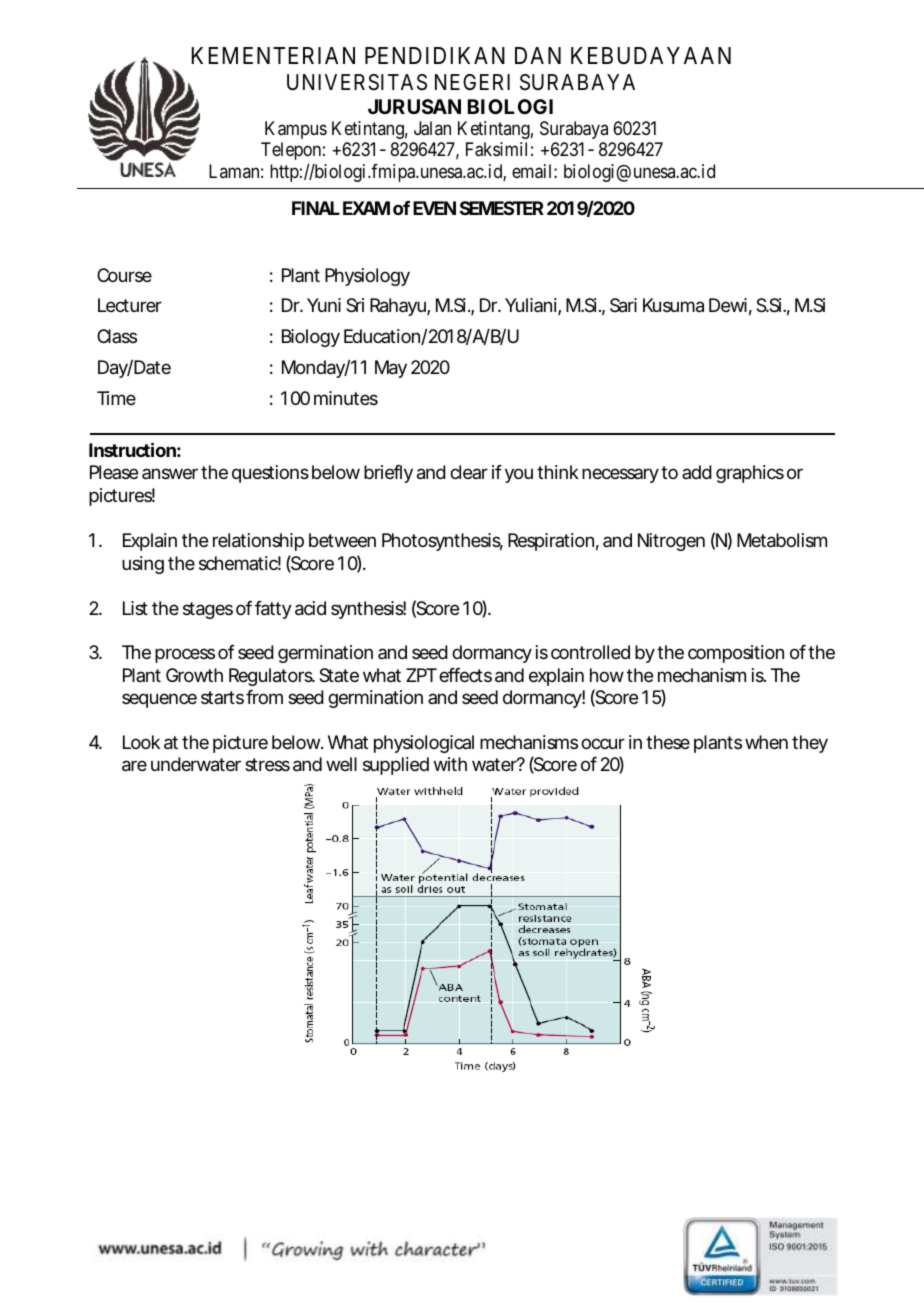 The width and height of the document is (924, 1308). I want to click on physiological, so click(424, 744).
